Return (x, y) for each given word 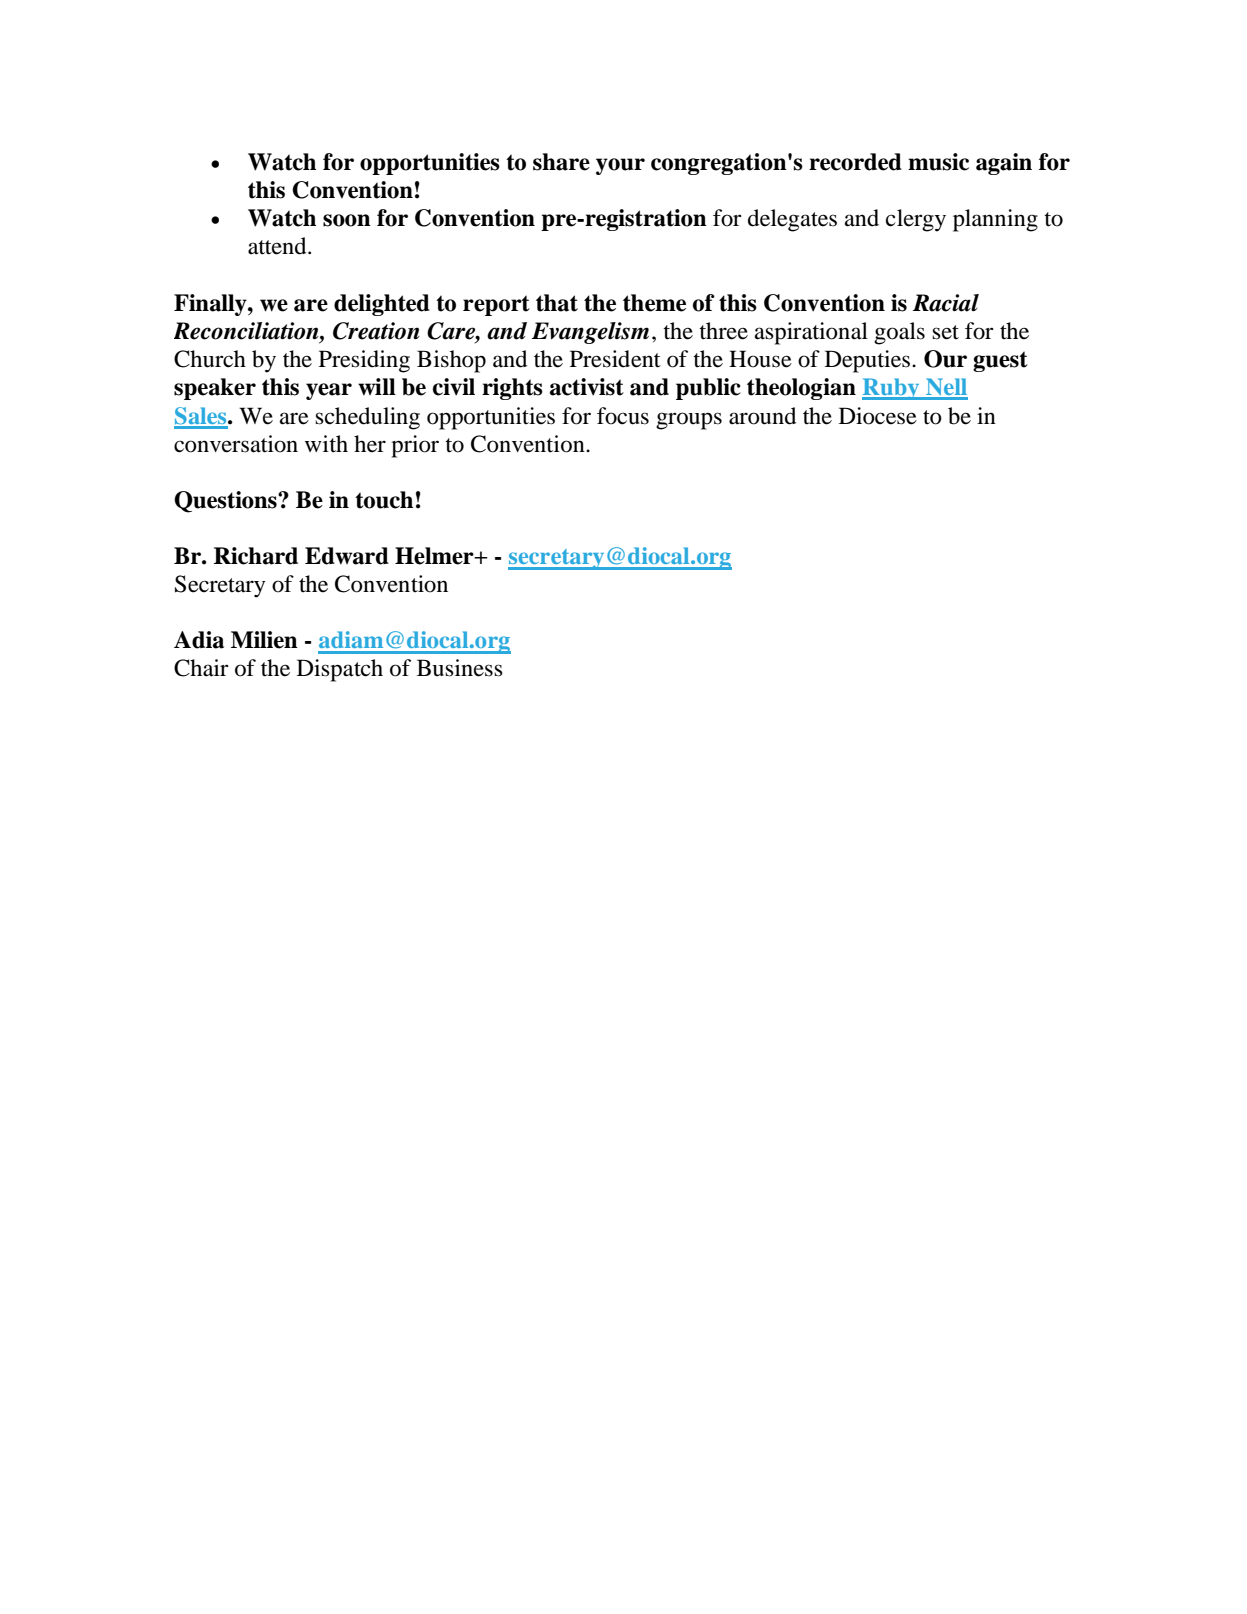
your (620, 166)
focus (623, 416)
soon (347, 220)
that (557, 303)
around (762, 416)
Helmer (435, 556)
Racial (946, 303)
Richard (256, 556)
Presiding (364, 361)
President (615, 359)
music (938, 162)
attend (278, 246)
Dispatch (340, 670)
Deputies (867, 361)
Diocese (878, 416)
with (326, 444)
